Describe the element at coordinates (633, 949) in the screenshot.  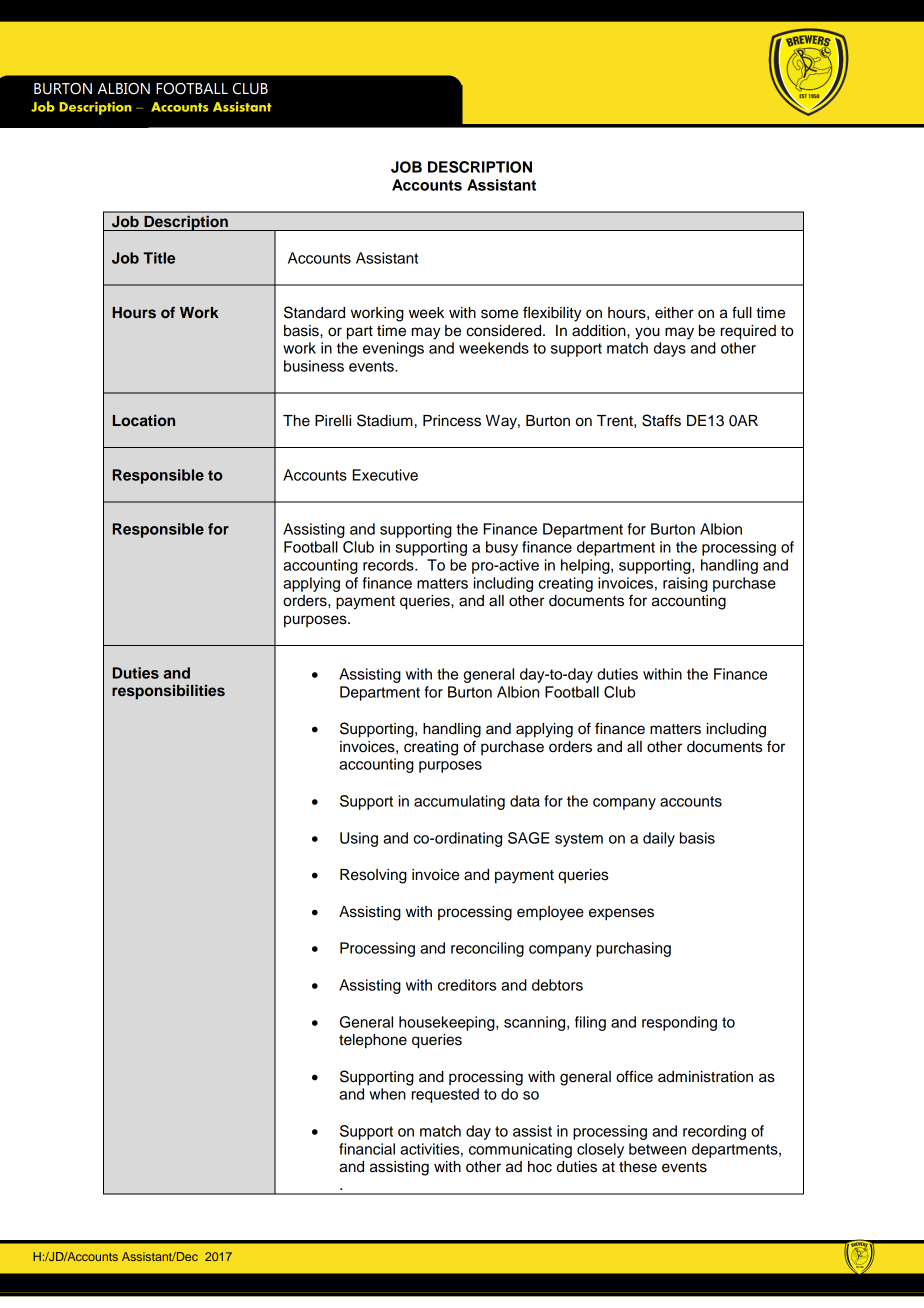
I see `purchasing` at that location.
